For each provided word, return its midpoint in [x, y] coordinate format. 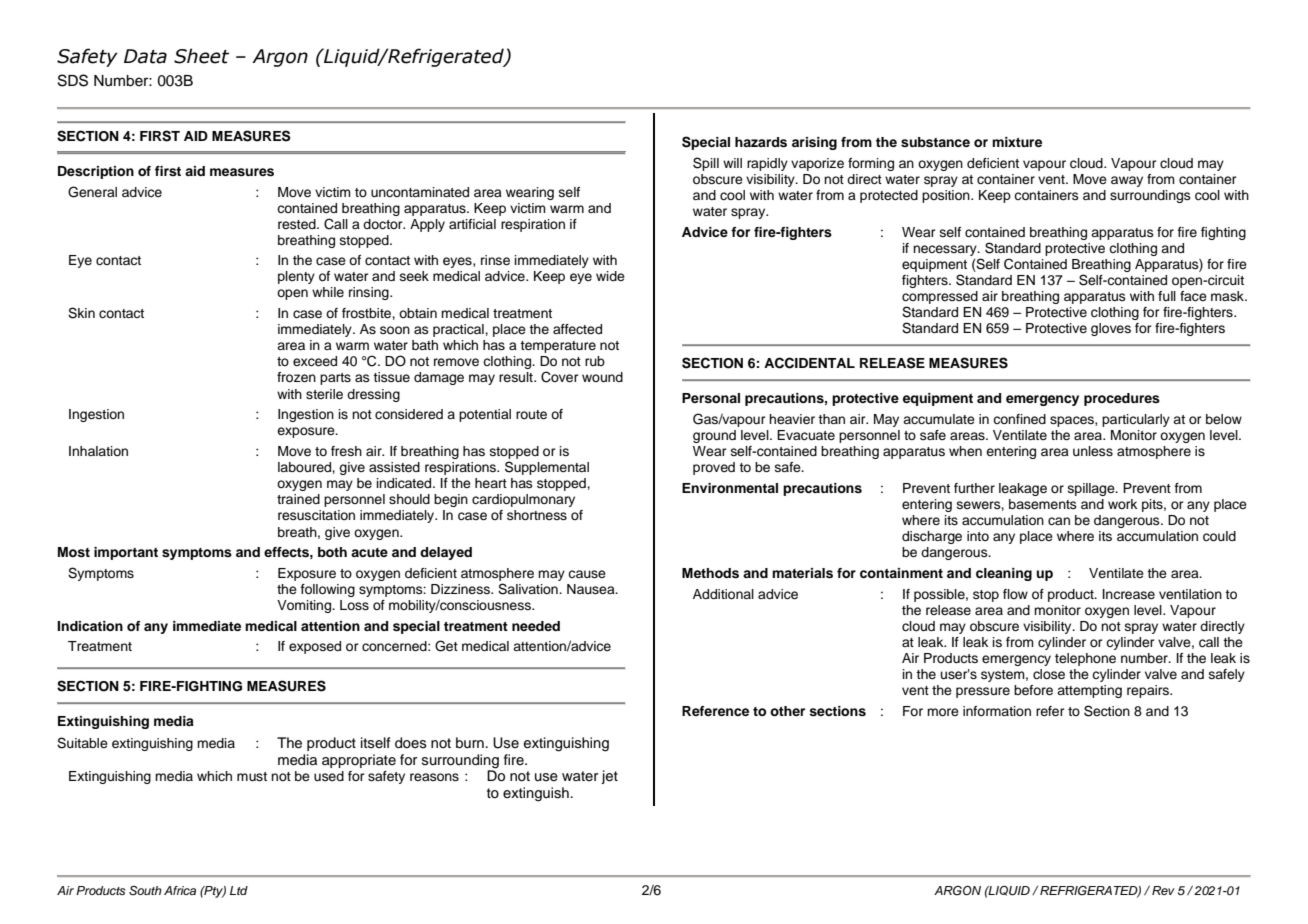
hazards [761, 142]
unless [1093, 451]
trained [298, 499]
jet [609, 777]
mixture [1017, 142]
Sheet [201, 56]
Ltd [239, 890]
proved [714, 468]
